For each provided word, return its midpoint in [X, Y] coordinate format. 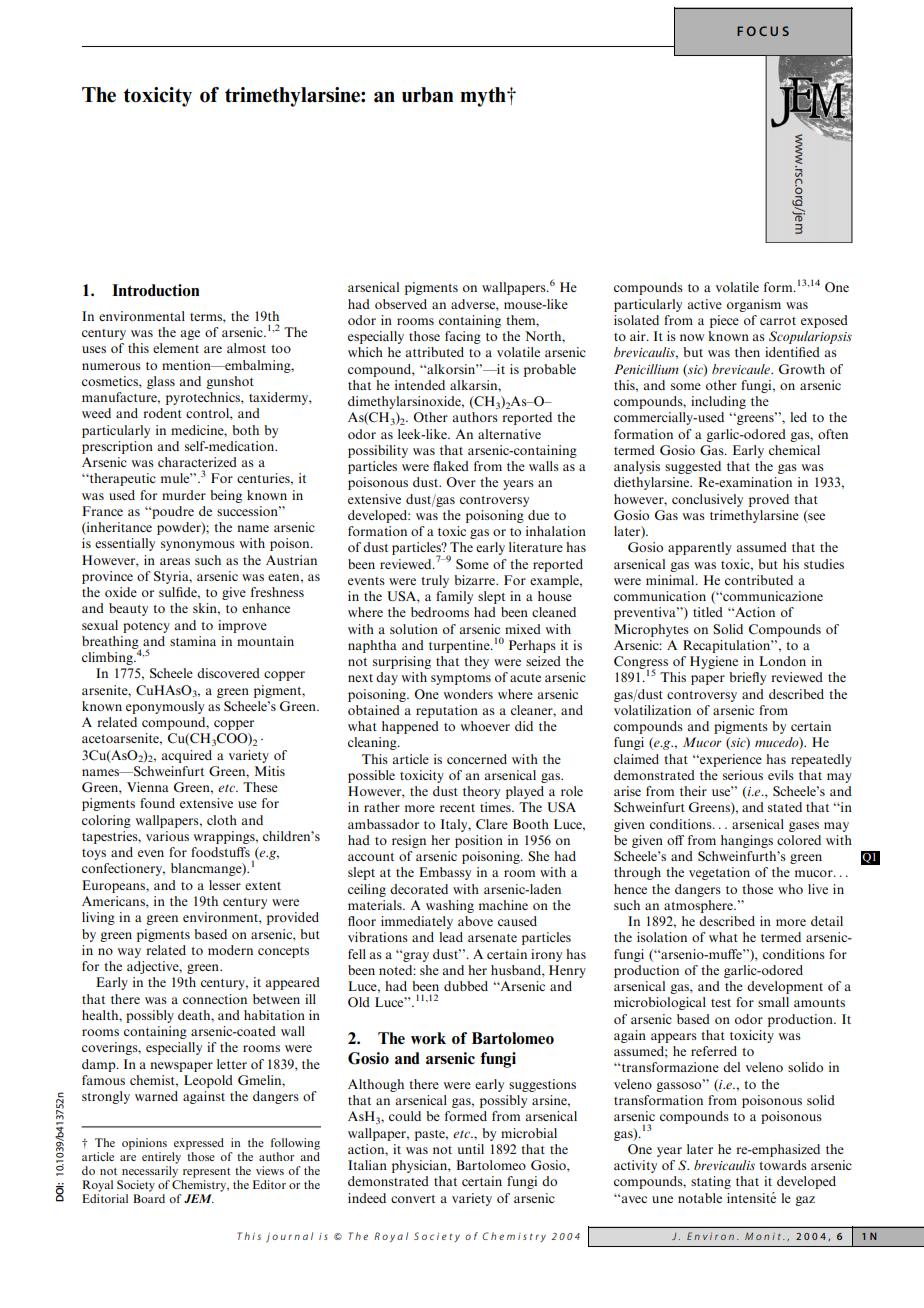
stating [711, 1182]
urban [427, 95]
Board [149, 1197]
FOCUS [763, 31]
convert [413, 1199]
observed [401, 304]
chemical [794, 450]
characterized [197, 462]
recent [457, 808]
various [167, 836]
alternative [509, 434]
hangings [747, 841]
